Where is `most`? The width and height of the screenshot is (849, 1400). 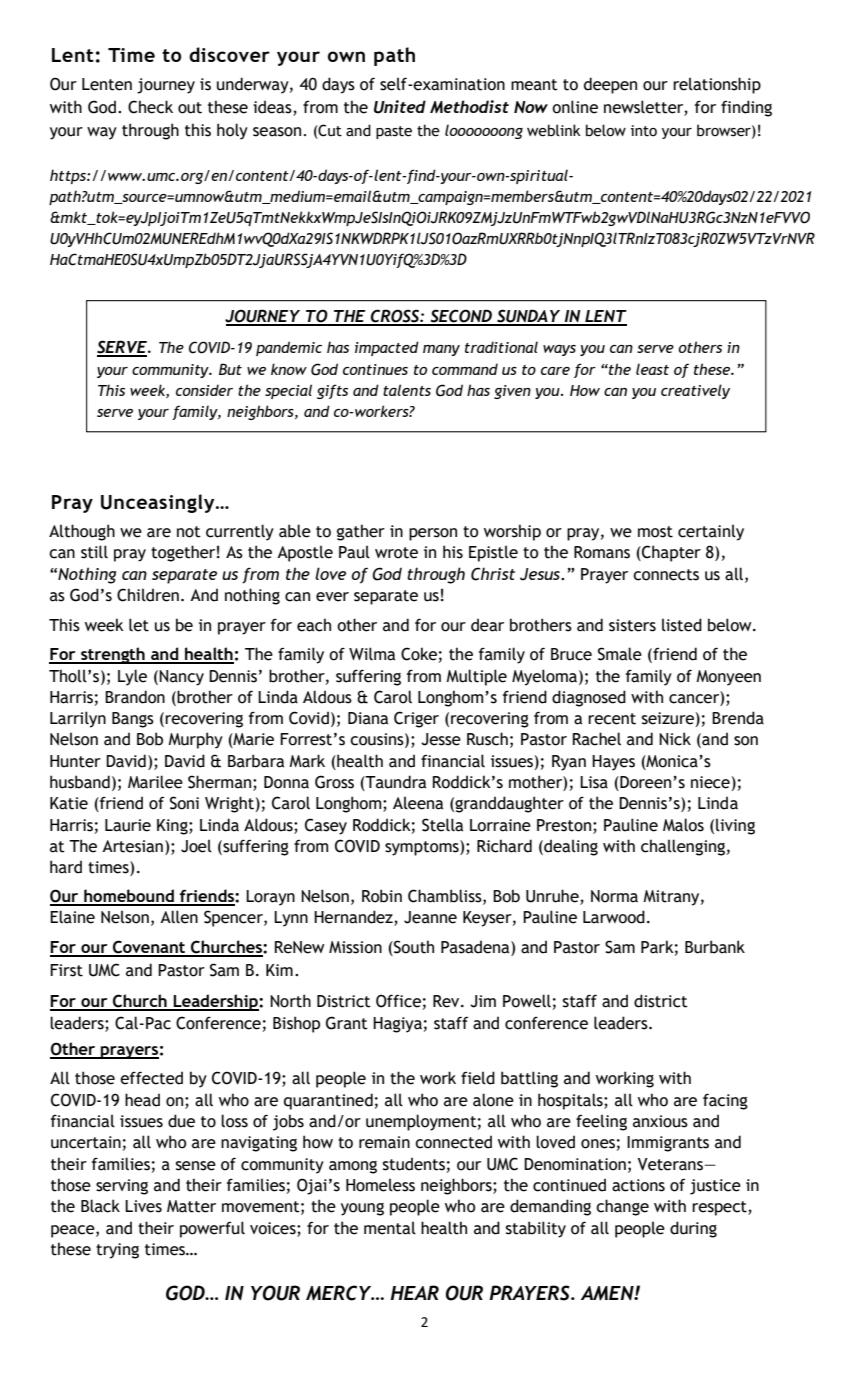
most is located at coordinates (655, 532).
